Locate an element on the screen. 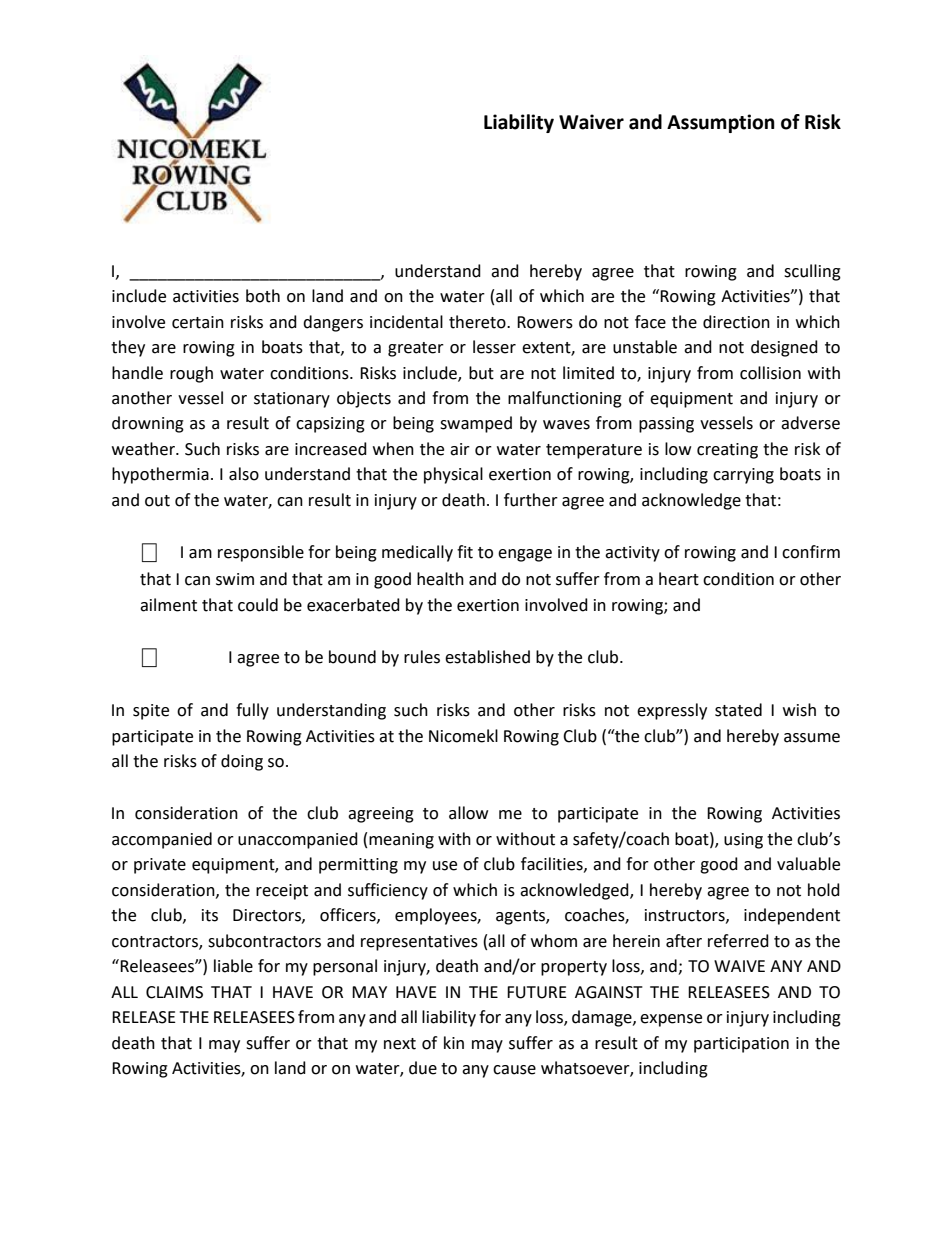  heart is located at coordinates (679, 579).
